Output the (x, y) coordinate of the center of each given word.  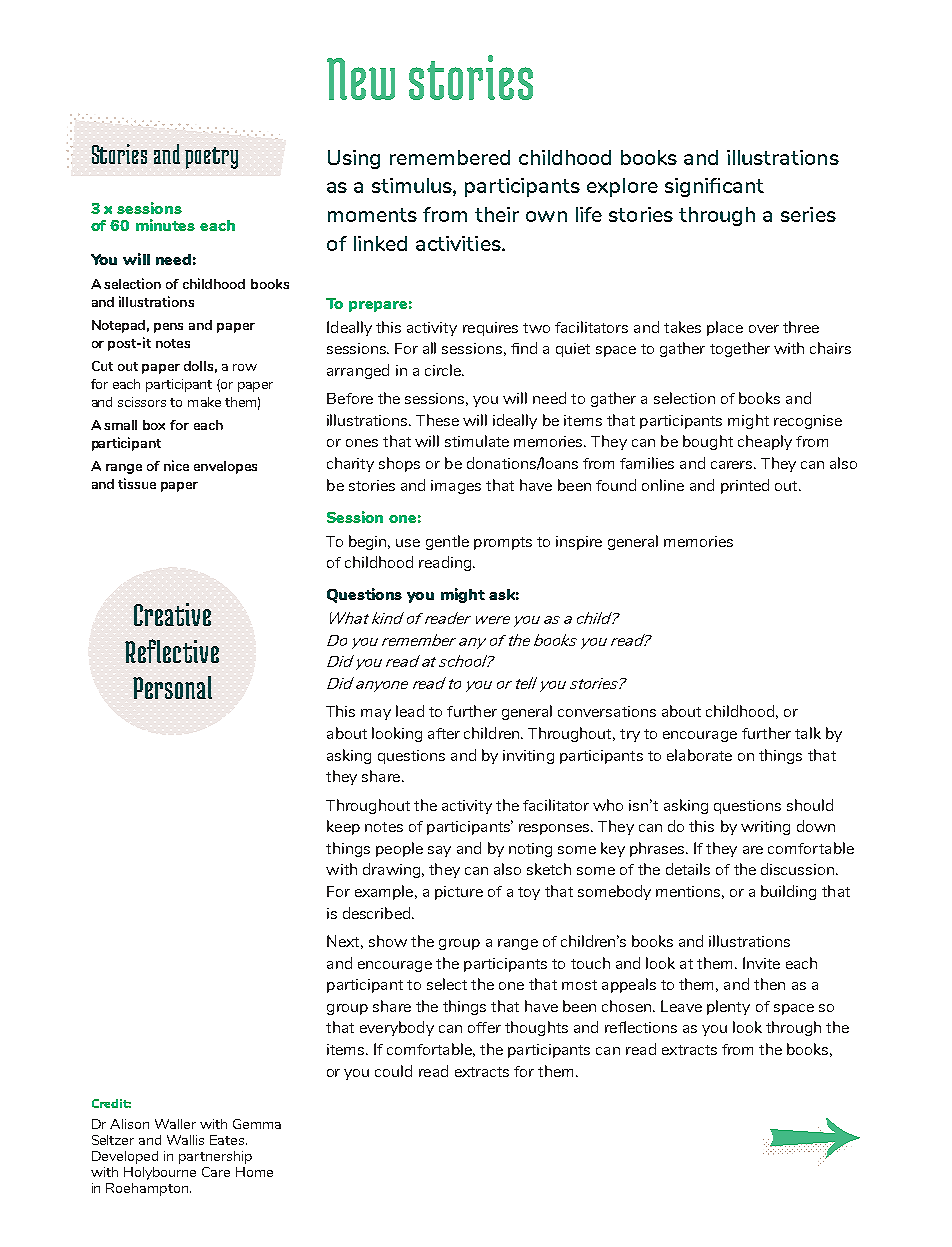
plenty (728, 1007)
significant (714, 187)
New (361, 79)
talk (808, 733)
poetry (211, 158)
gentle (447, 542)
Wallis (185, 1140)
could (393, 1071)
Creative (172, 614)
